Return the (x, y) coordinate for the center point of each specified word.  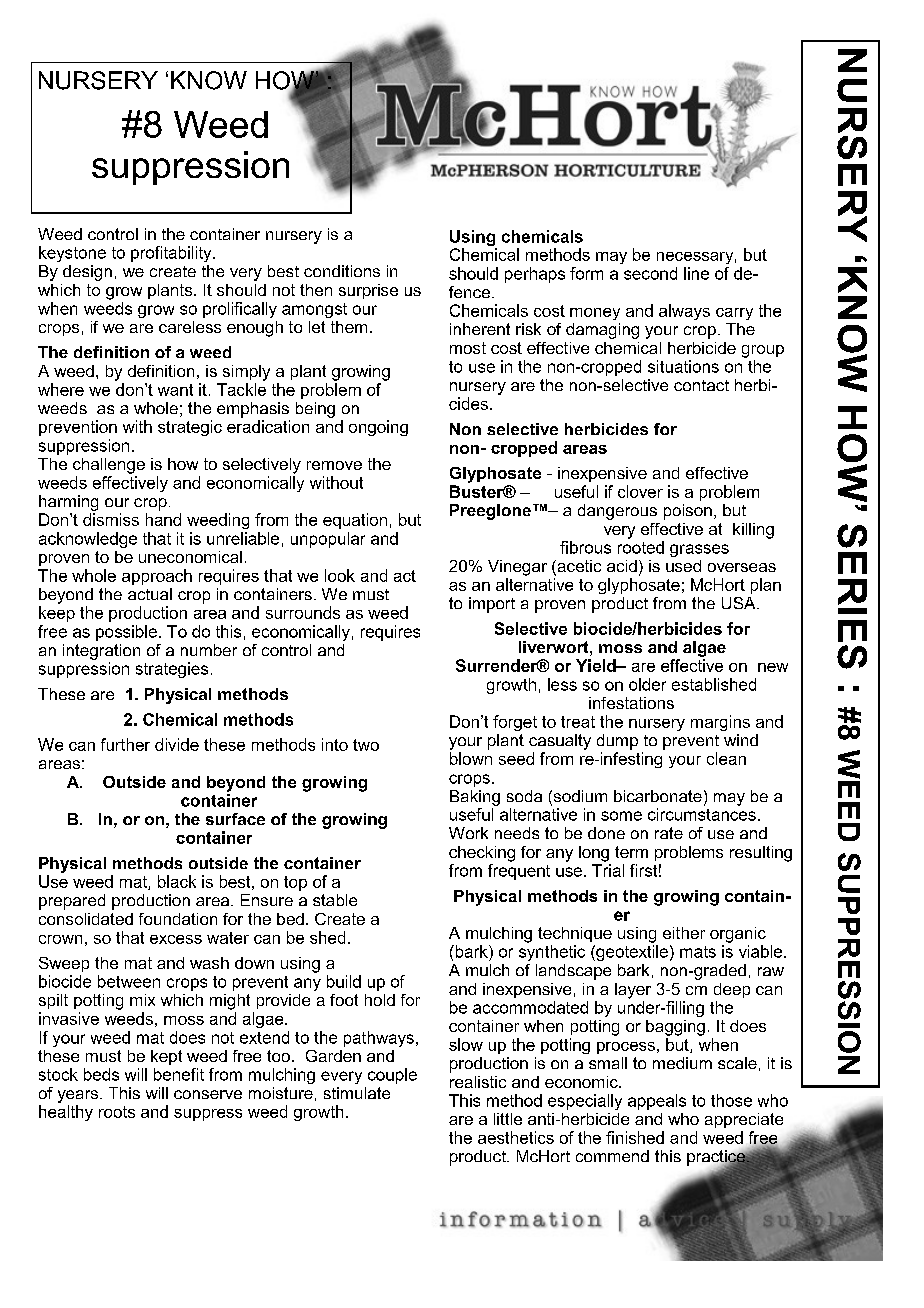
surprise (368, 291)
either (684, 933)
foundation (178, 919)
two (366, 745)
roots (117, 1112)
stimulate (357, 1093)
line (696, 273)
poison (688, 512)
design (87, 273)
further (125, 744)
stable (335, 900)
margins (720, 723)
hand (163, 519)
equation (355, 521)
